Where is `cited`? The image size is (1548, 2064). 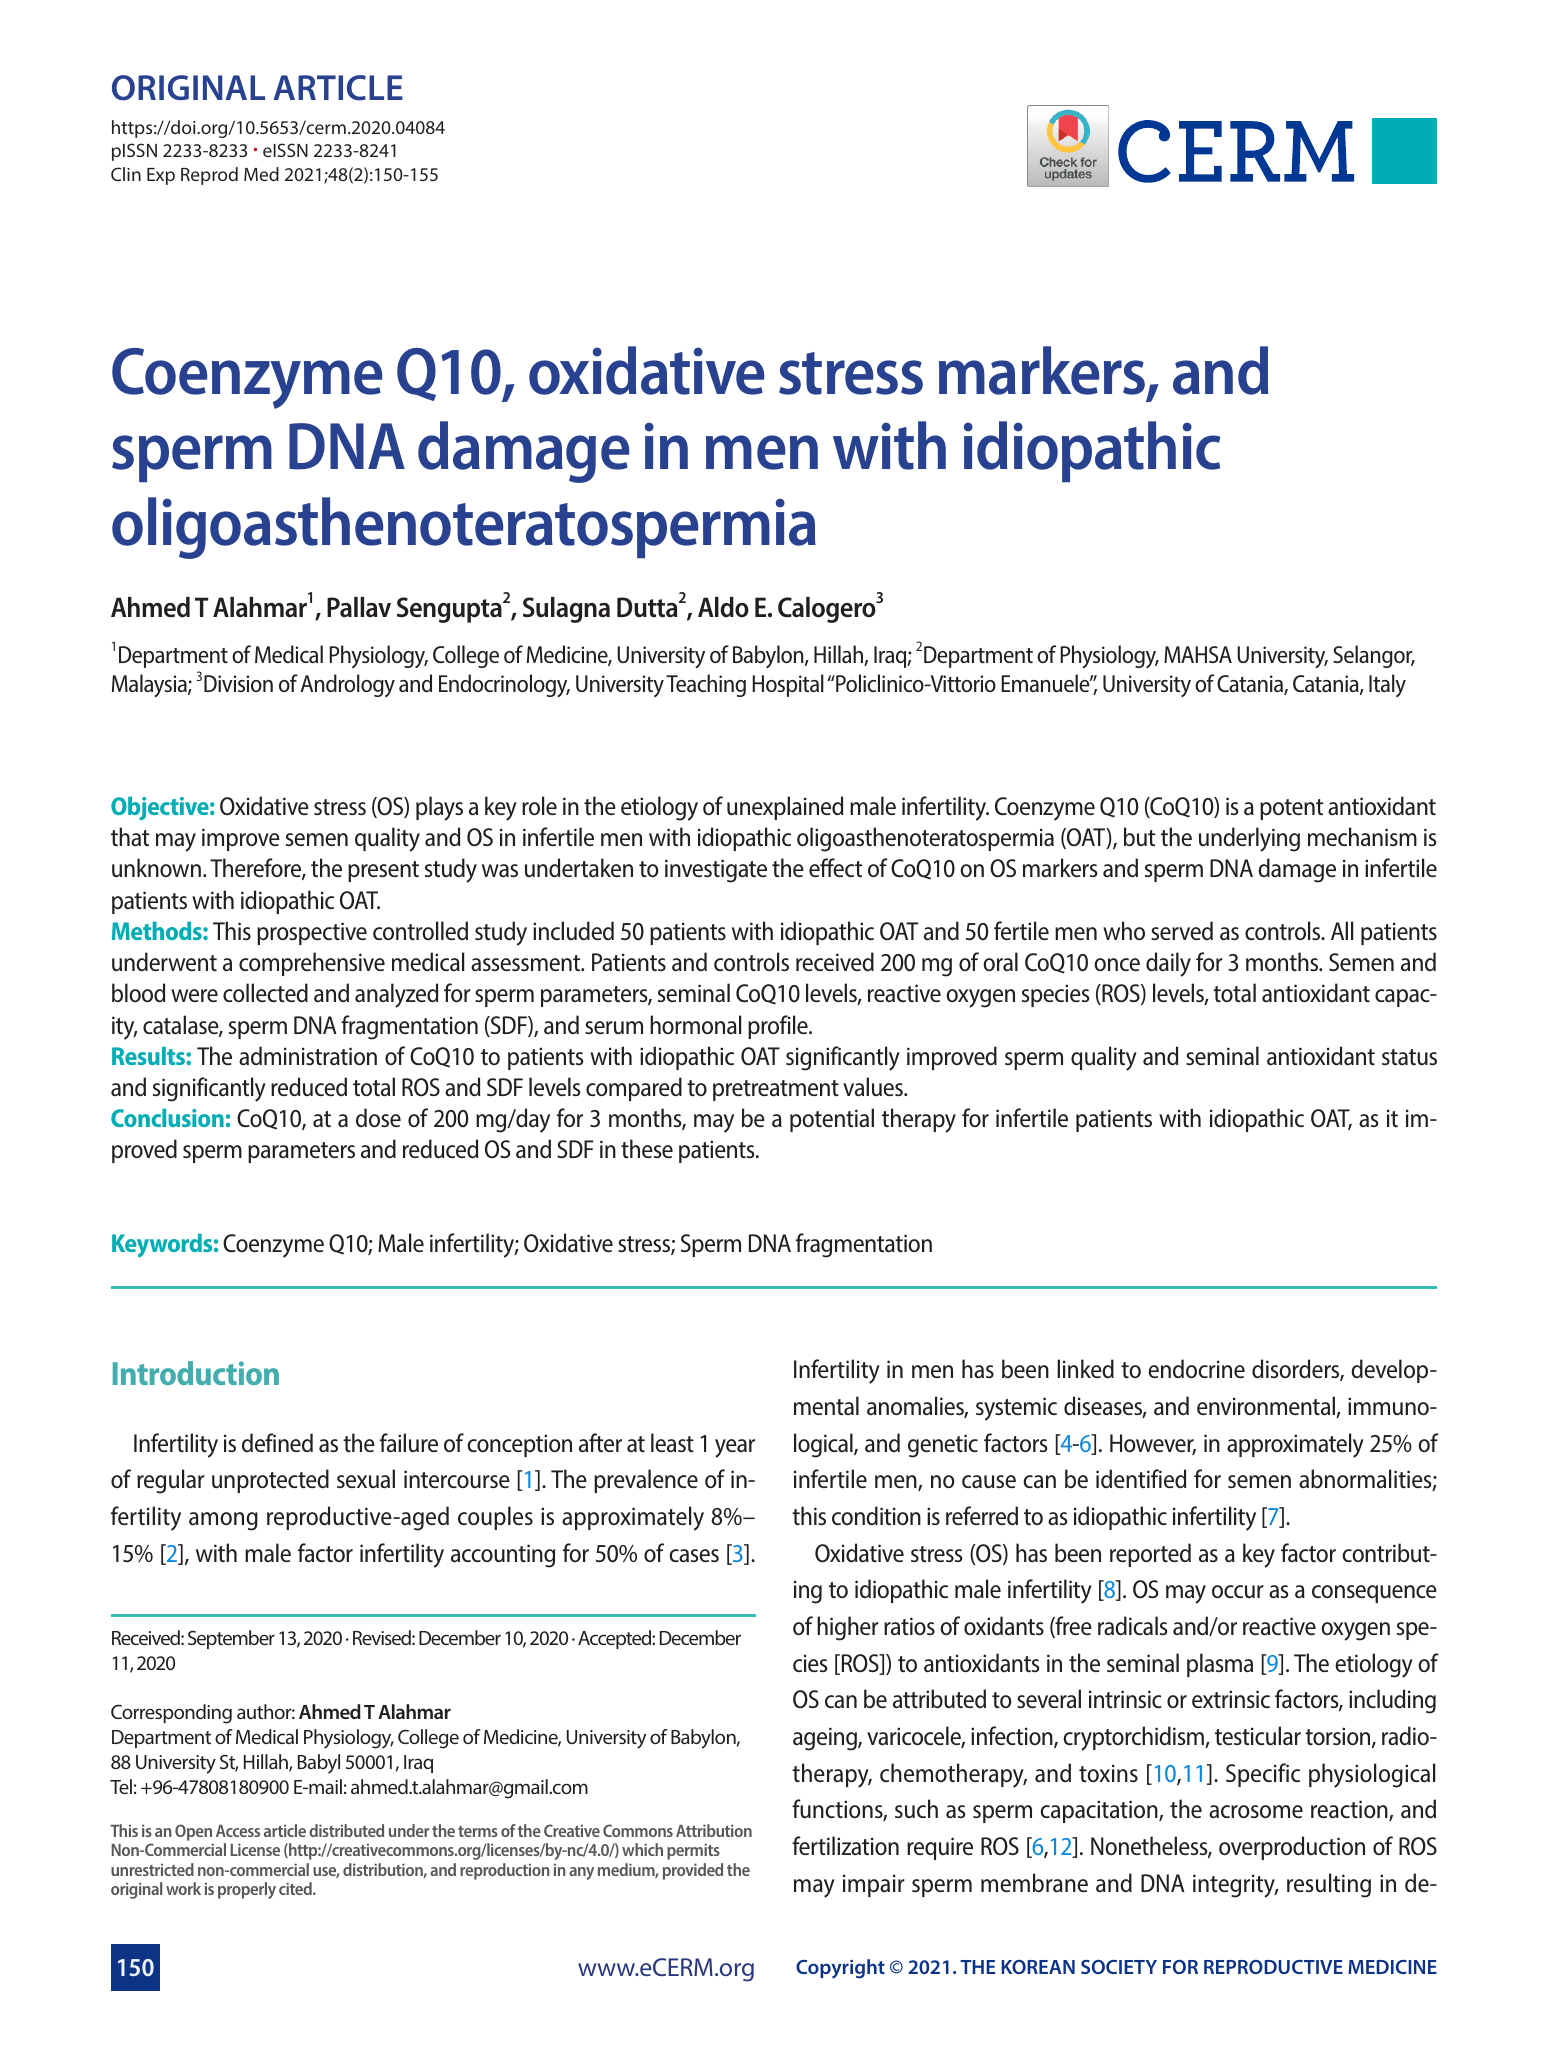
cited is located at coordinates (296, 1888).
